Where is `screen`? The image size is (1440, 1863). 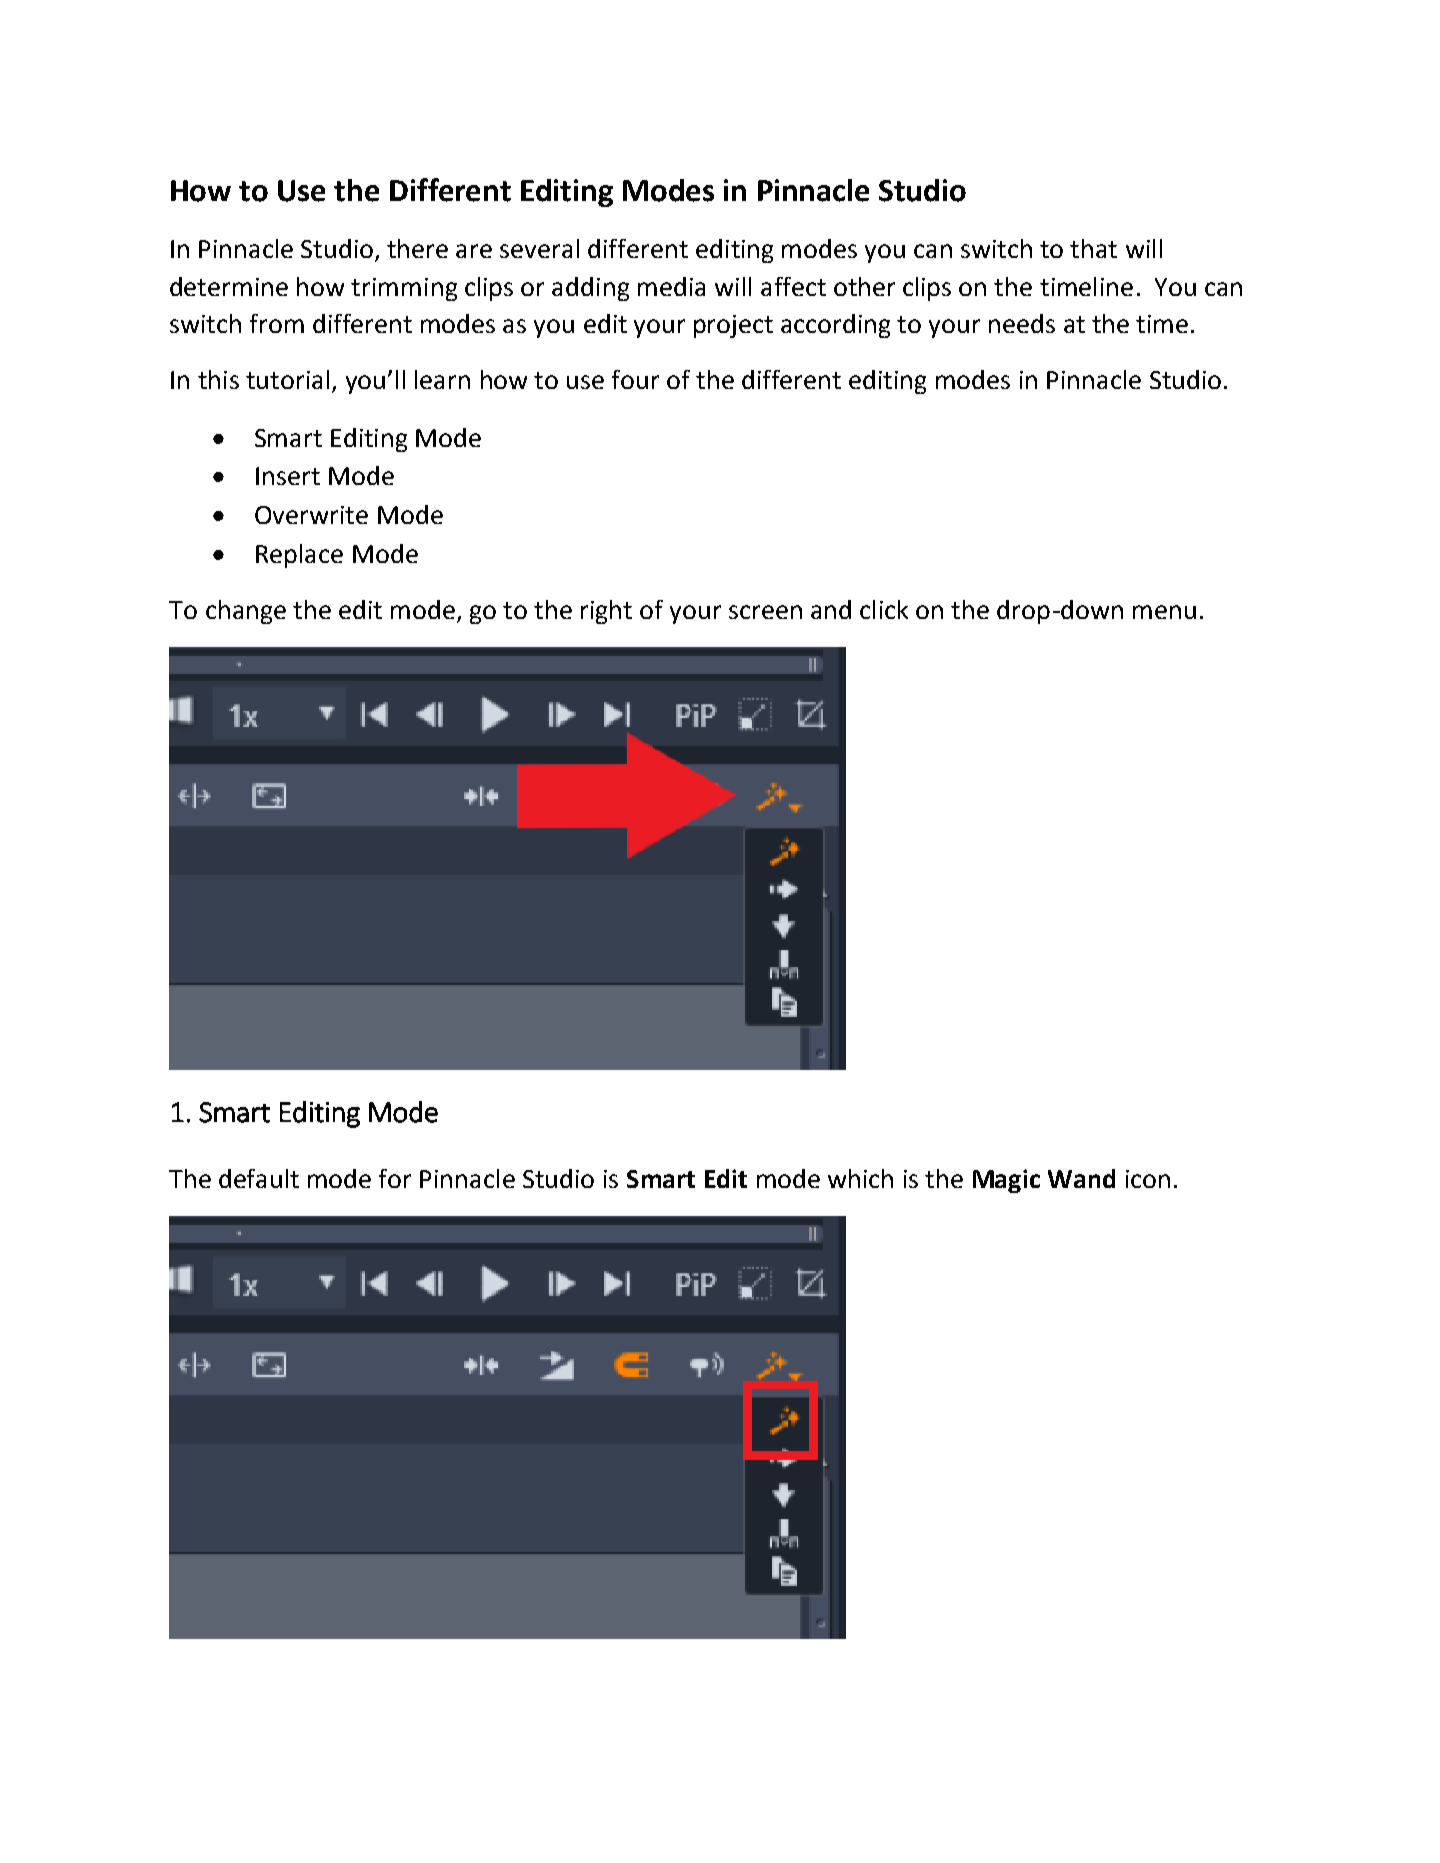
screen is located at coordinates (765, 612).
